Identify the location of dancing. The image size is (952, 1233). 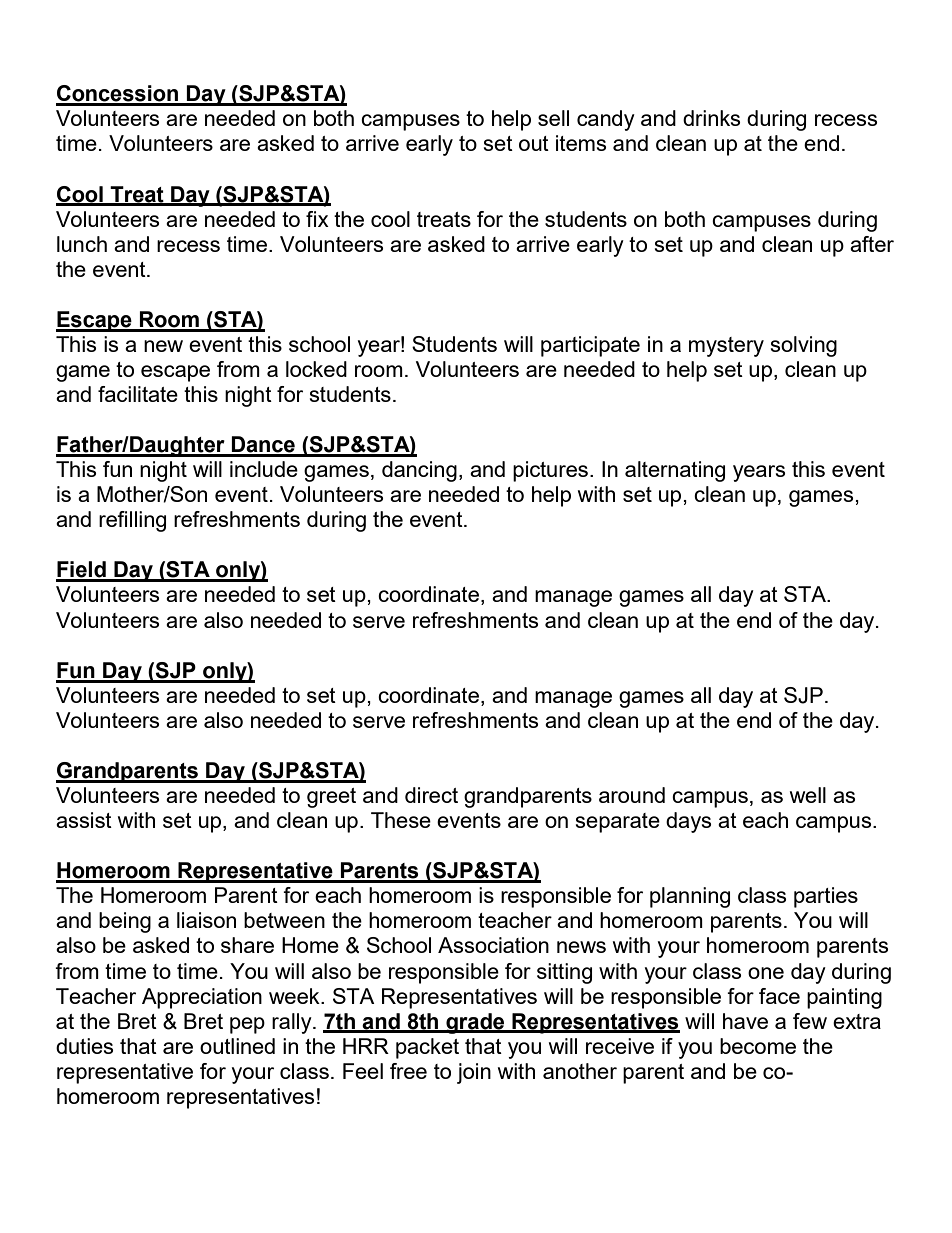
(419, 471).
